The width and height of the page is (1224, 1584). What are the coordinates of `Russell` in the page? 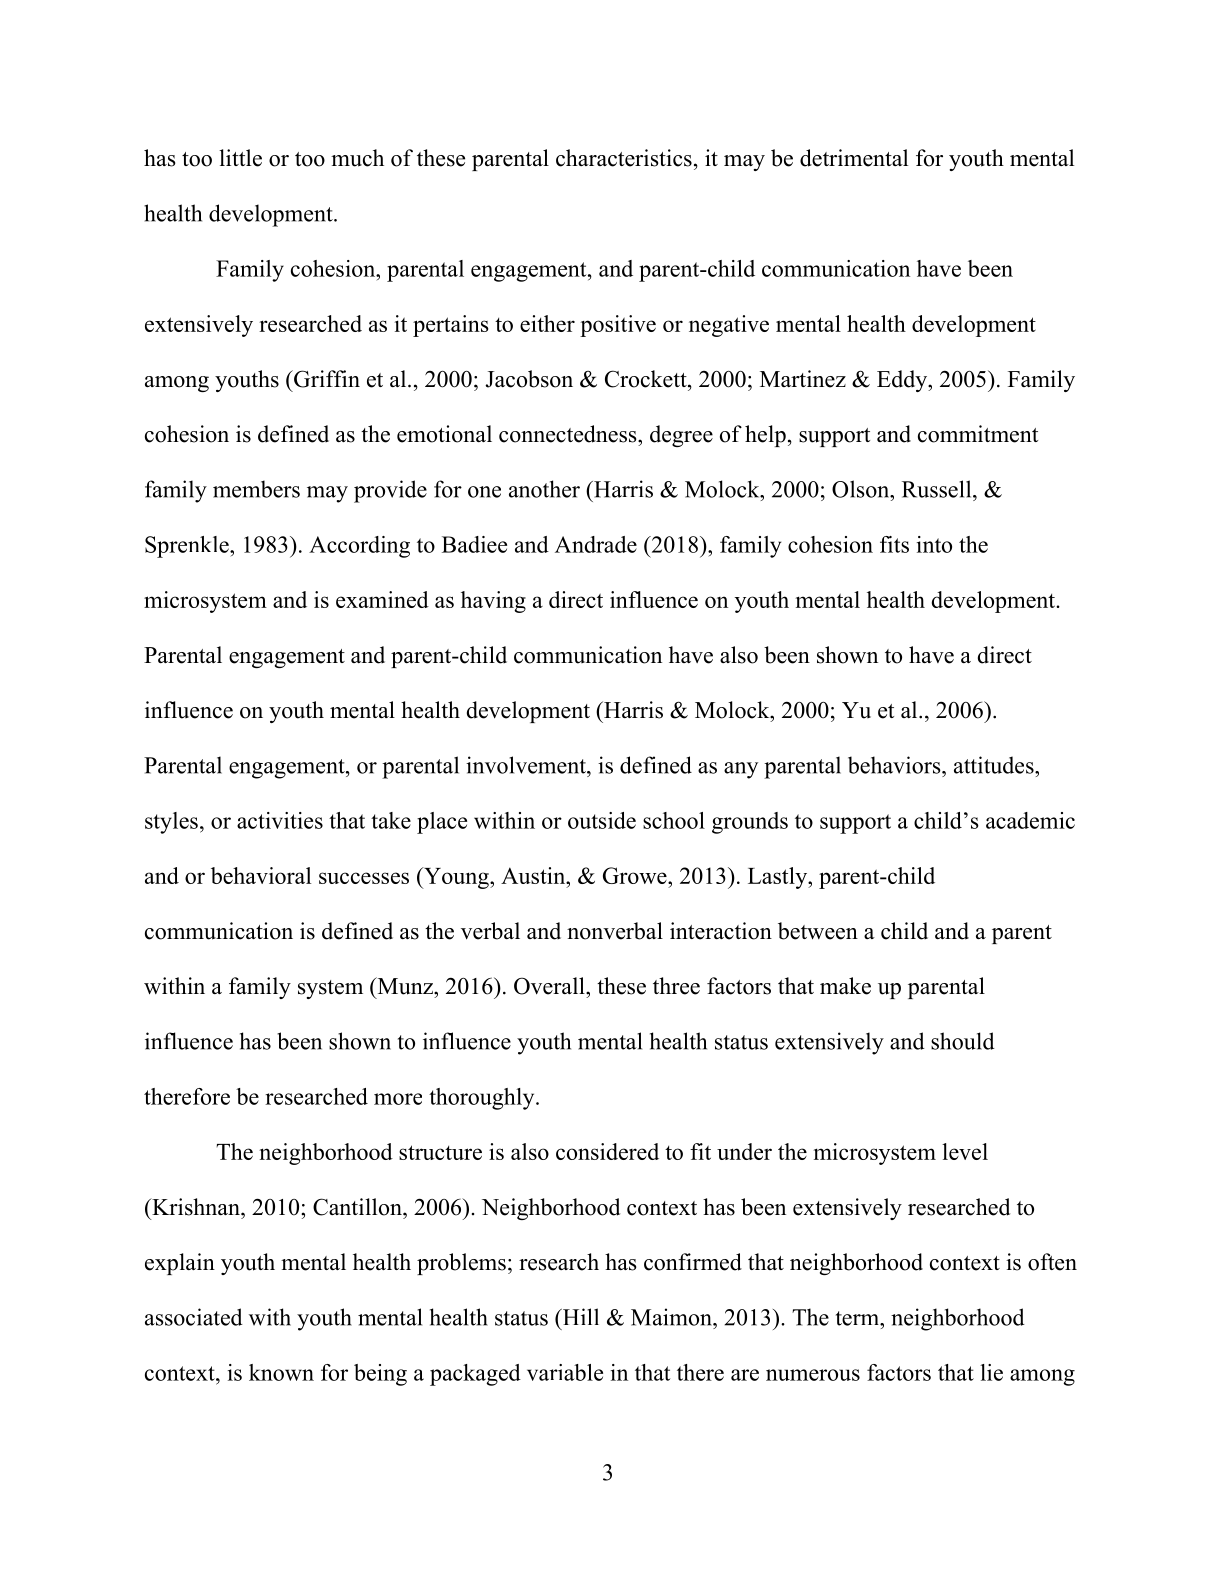 It's located at (938, 489).
